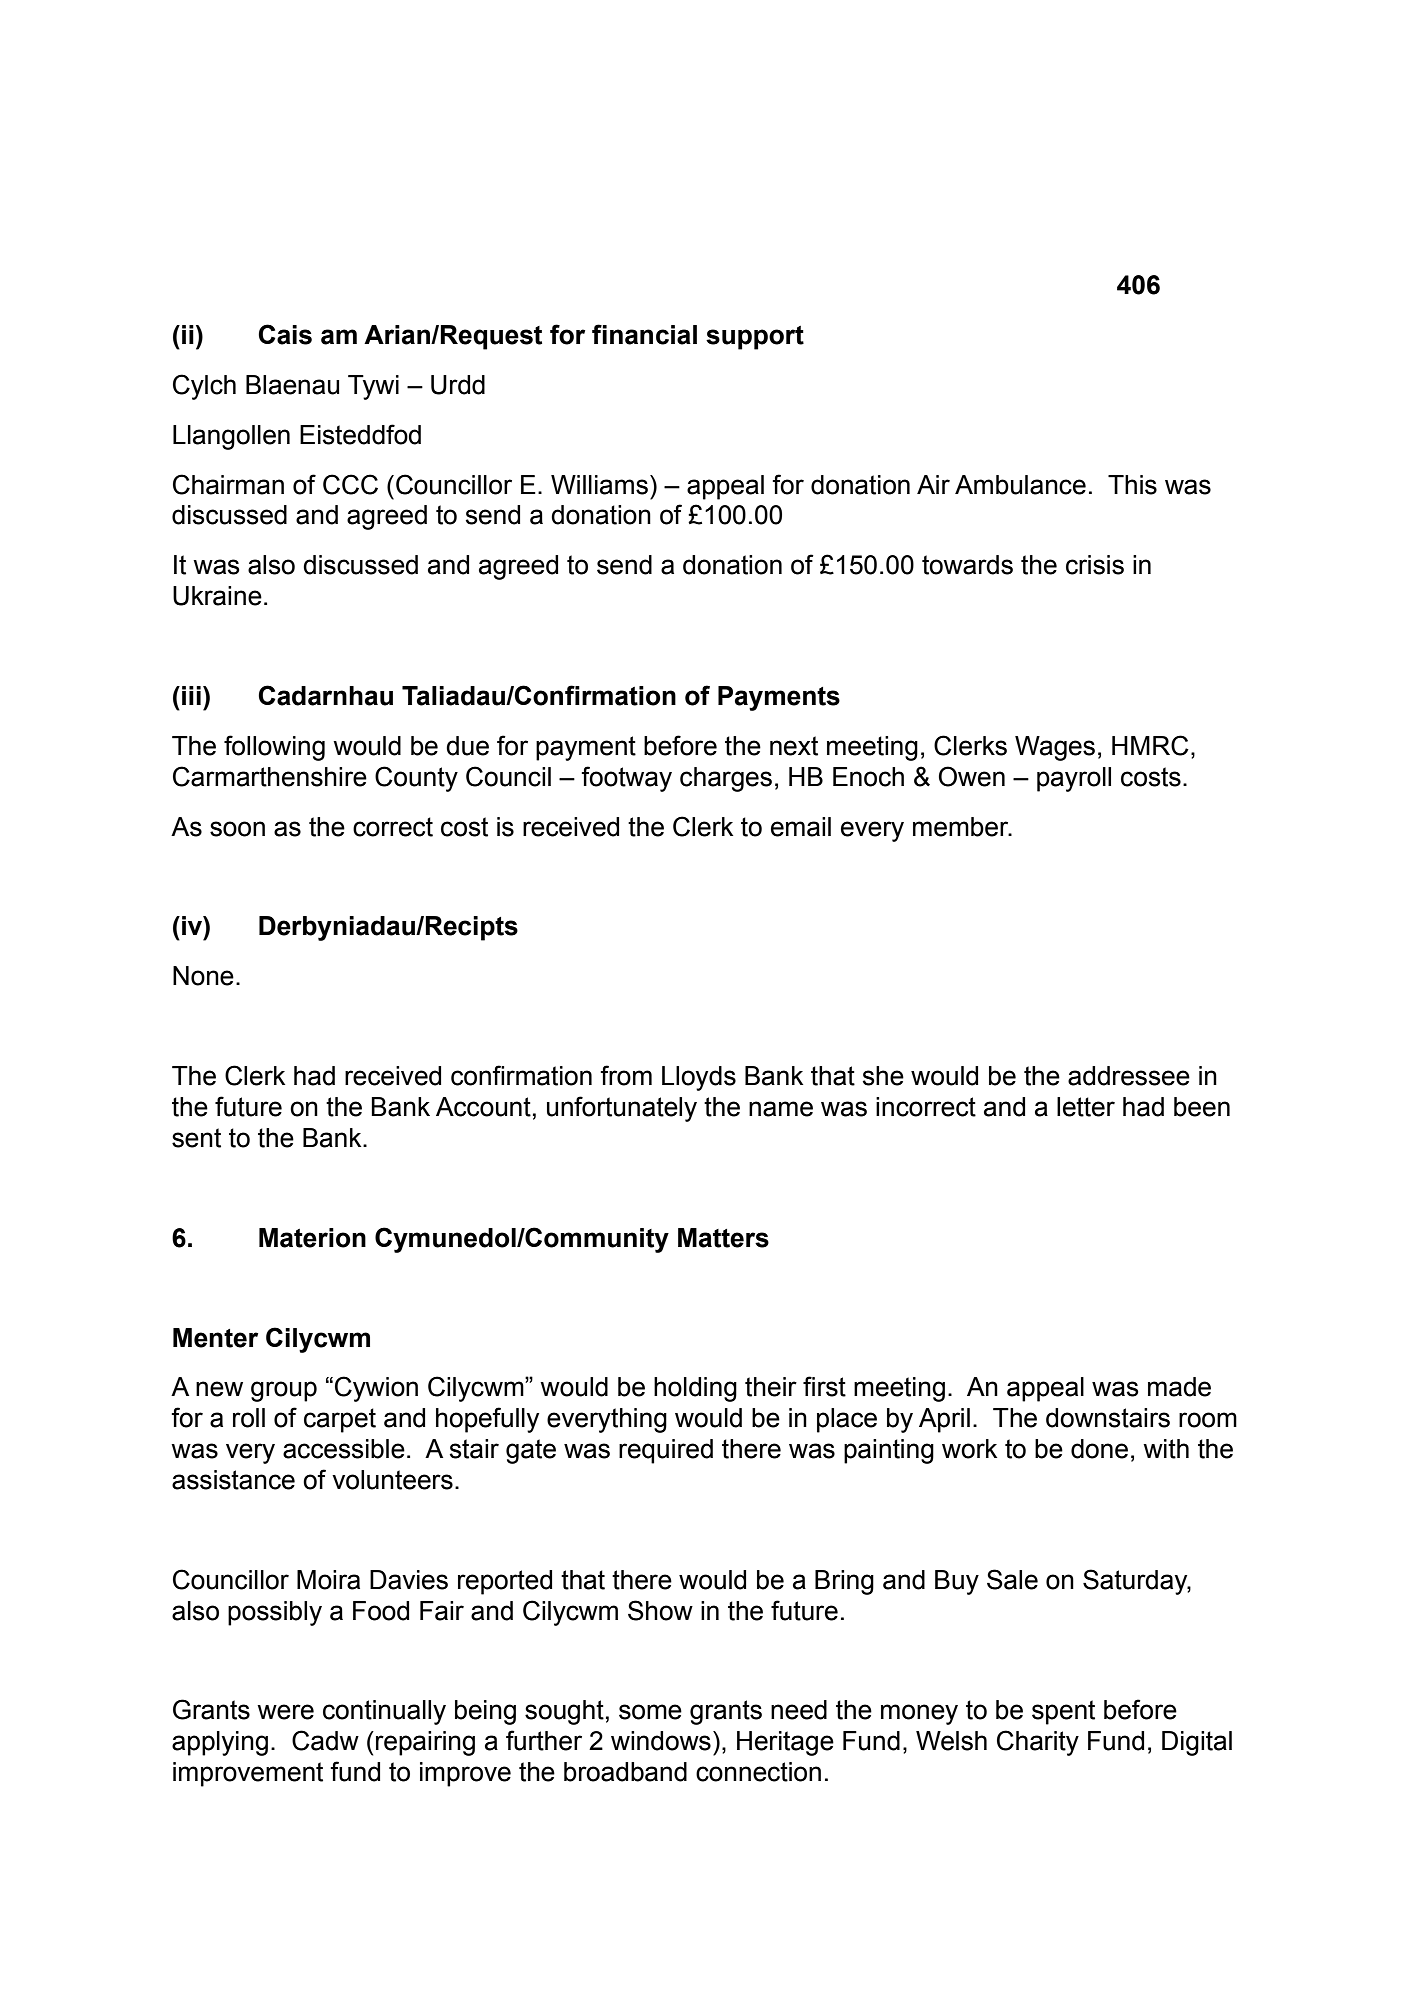 This document has width=1420, height=2009. I want to click on Eisteddfod, so click(360, 434).
